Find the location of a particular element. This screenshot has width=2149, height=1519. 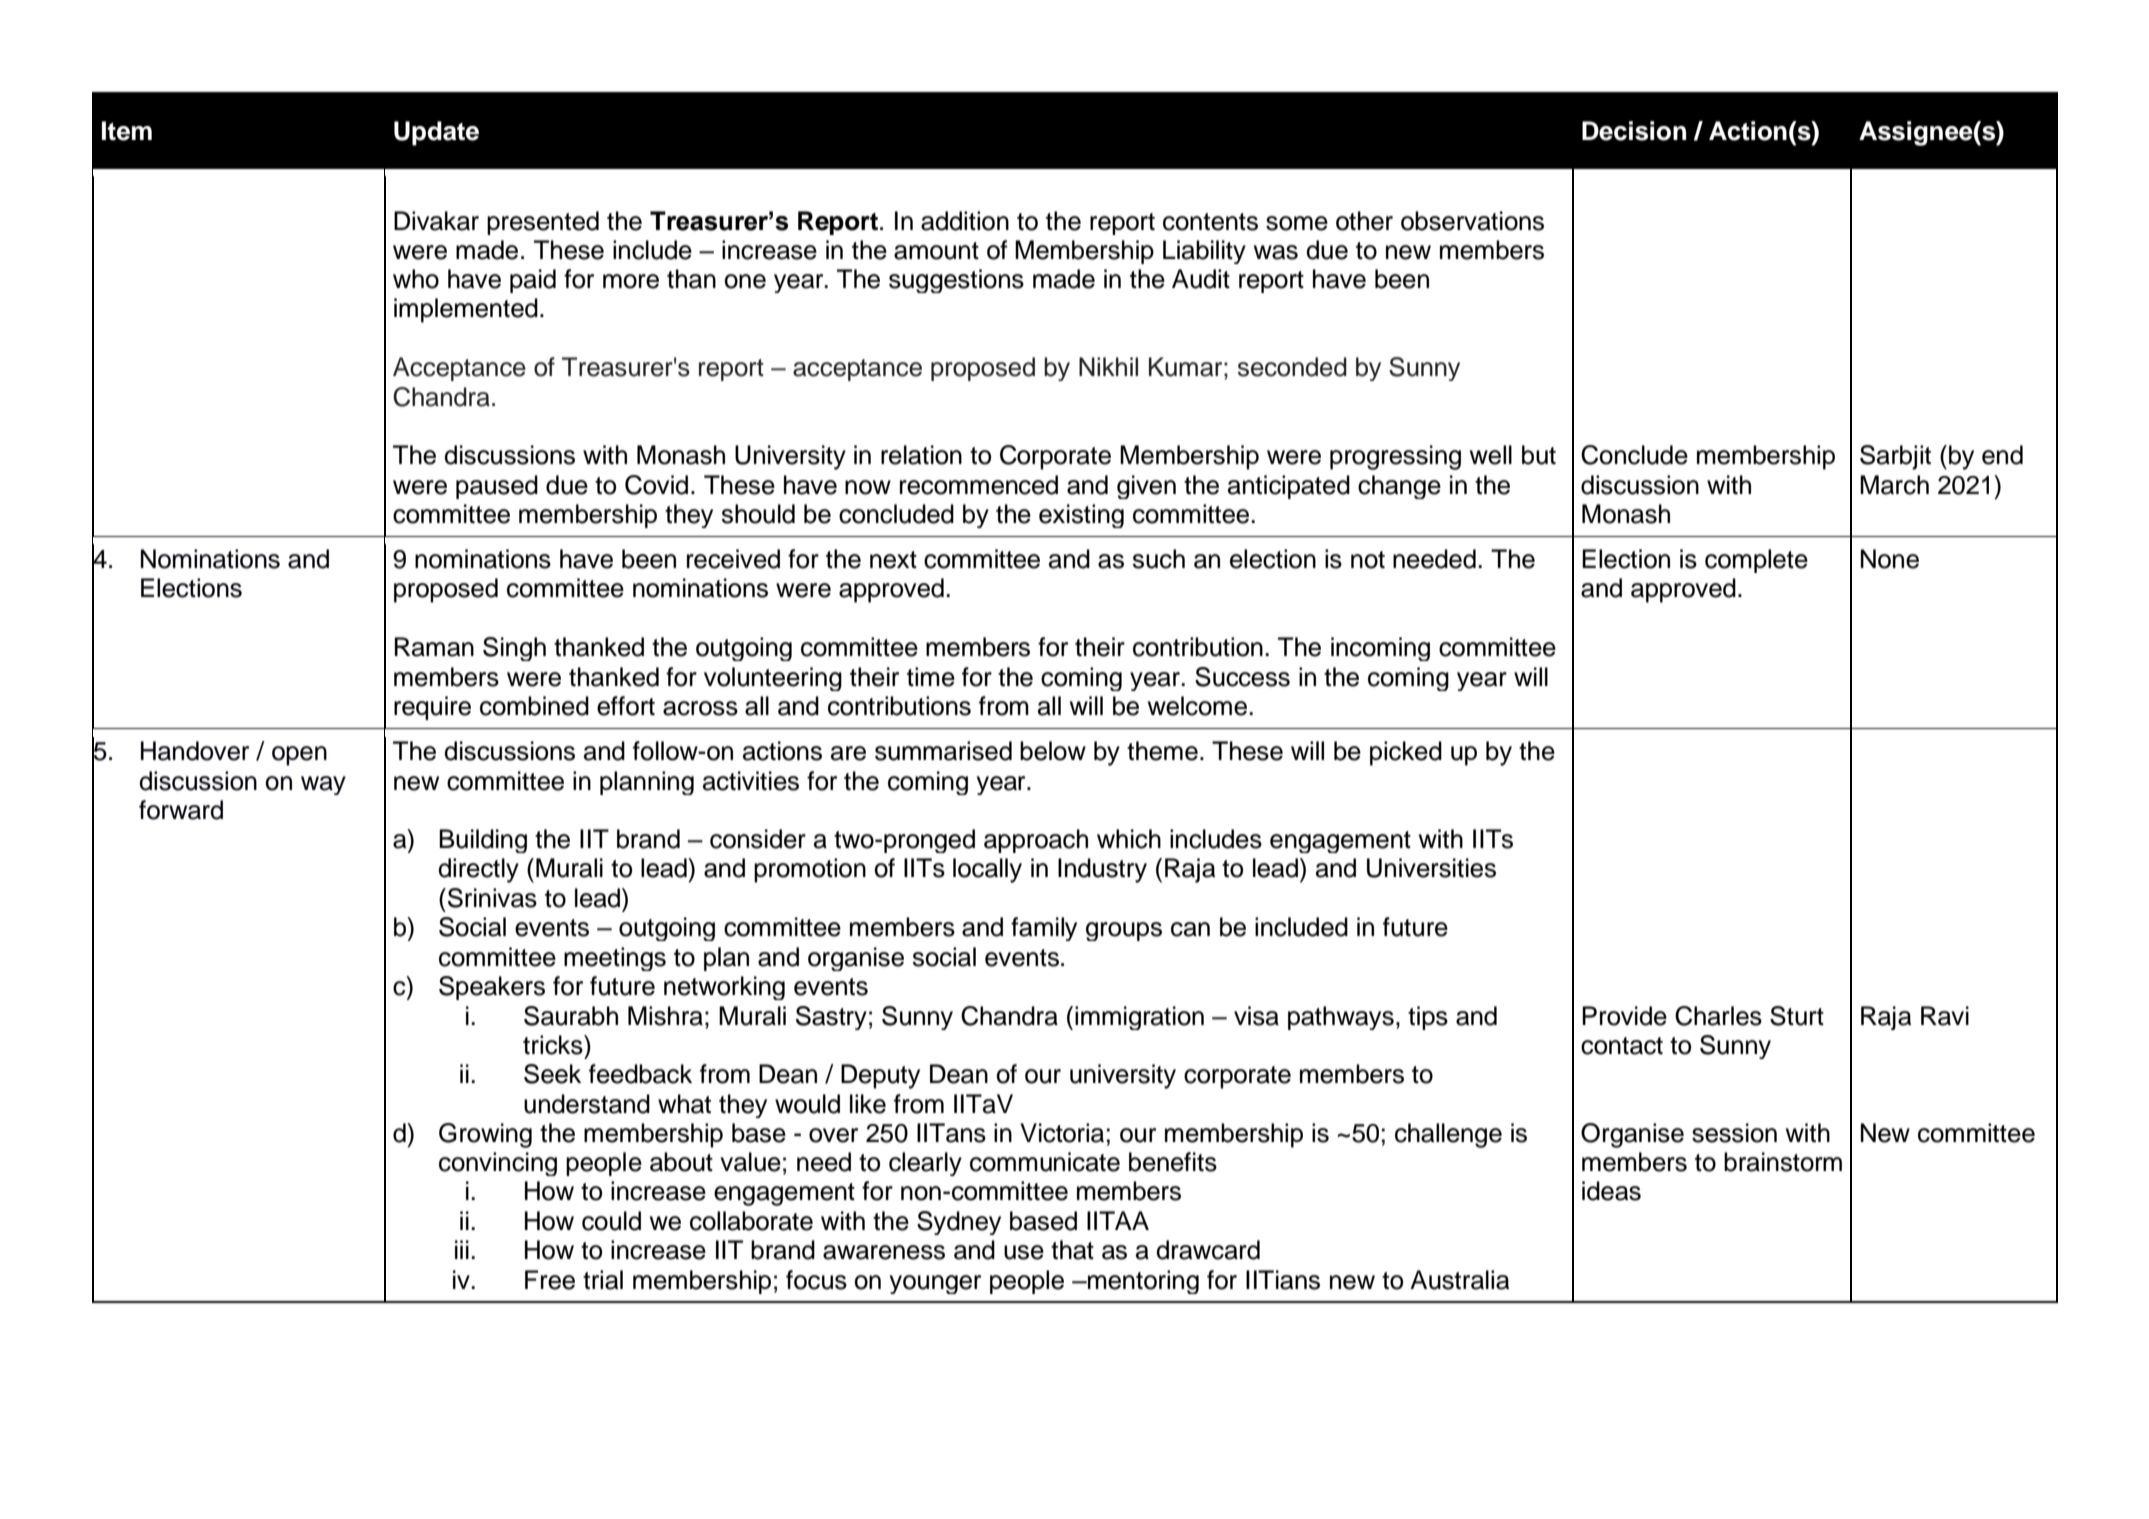

Update is located at coordinates (436, 133).
